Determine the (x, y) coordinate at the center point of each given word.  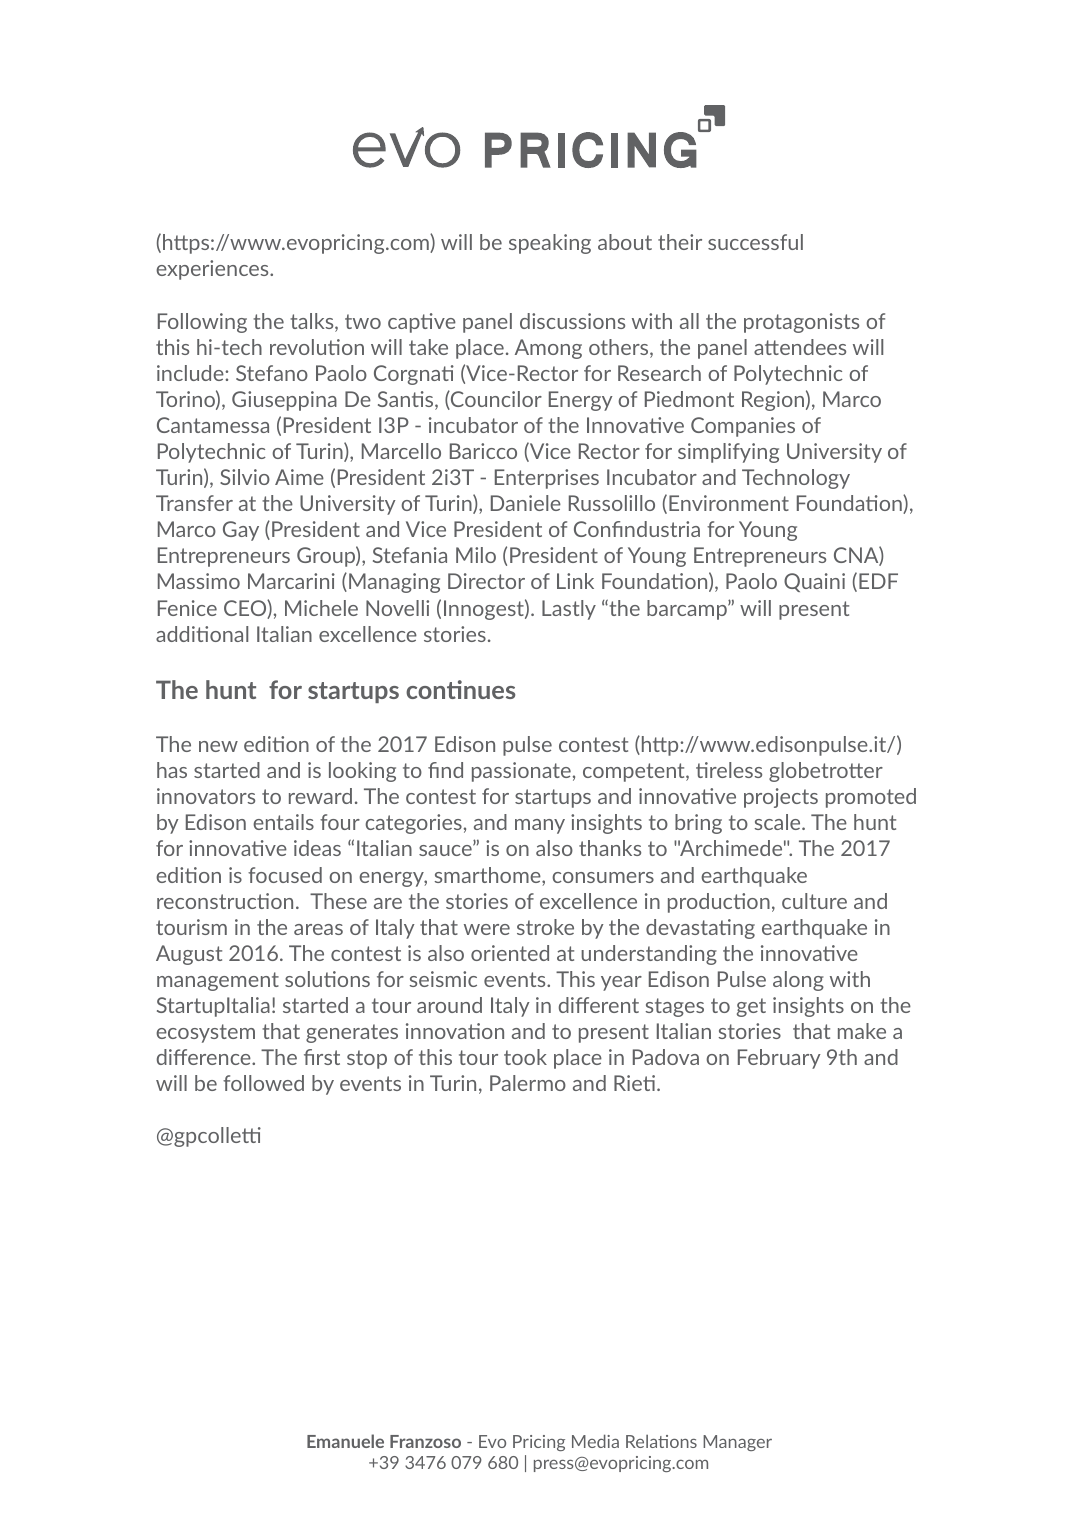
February (779, 1059)
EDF (878, 581)
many (540, 826)
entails (283, 822)
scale (779, 822)
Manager (737, 1443)
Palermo (528, 1083)
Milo (476, 555)
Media (595, 1441)
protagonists (801, 323)
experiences (213, 270)
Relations (661, 1441)
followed (263, 1083)
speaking (550, 244)
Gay (241, 531)
